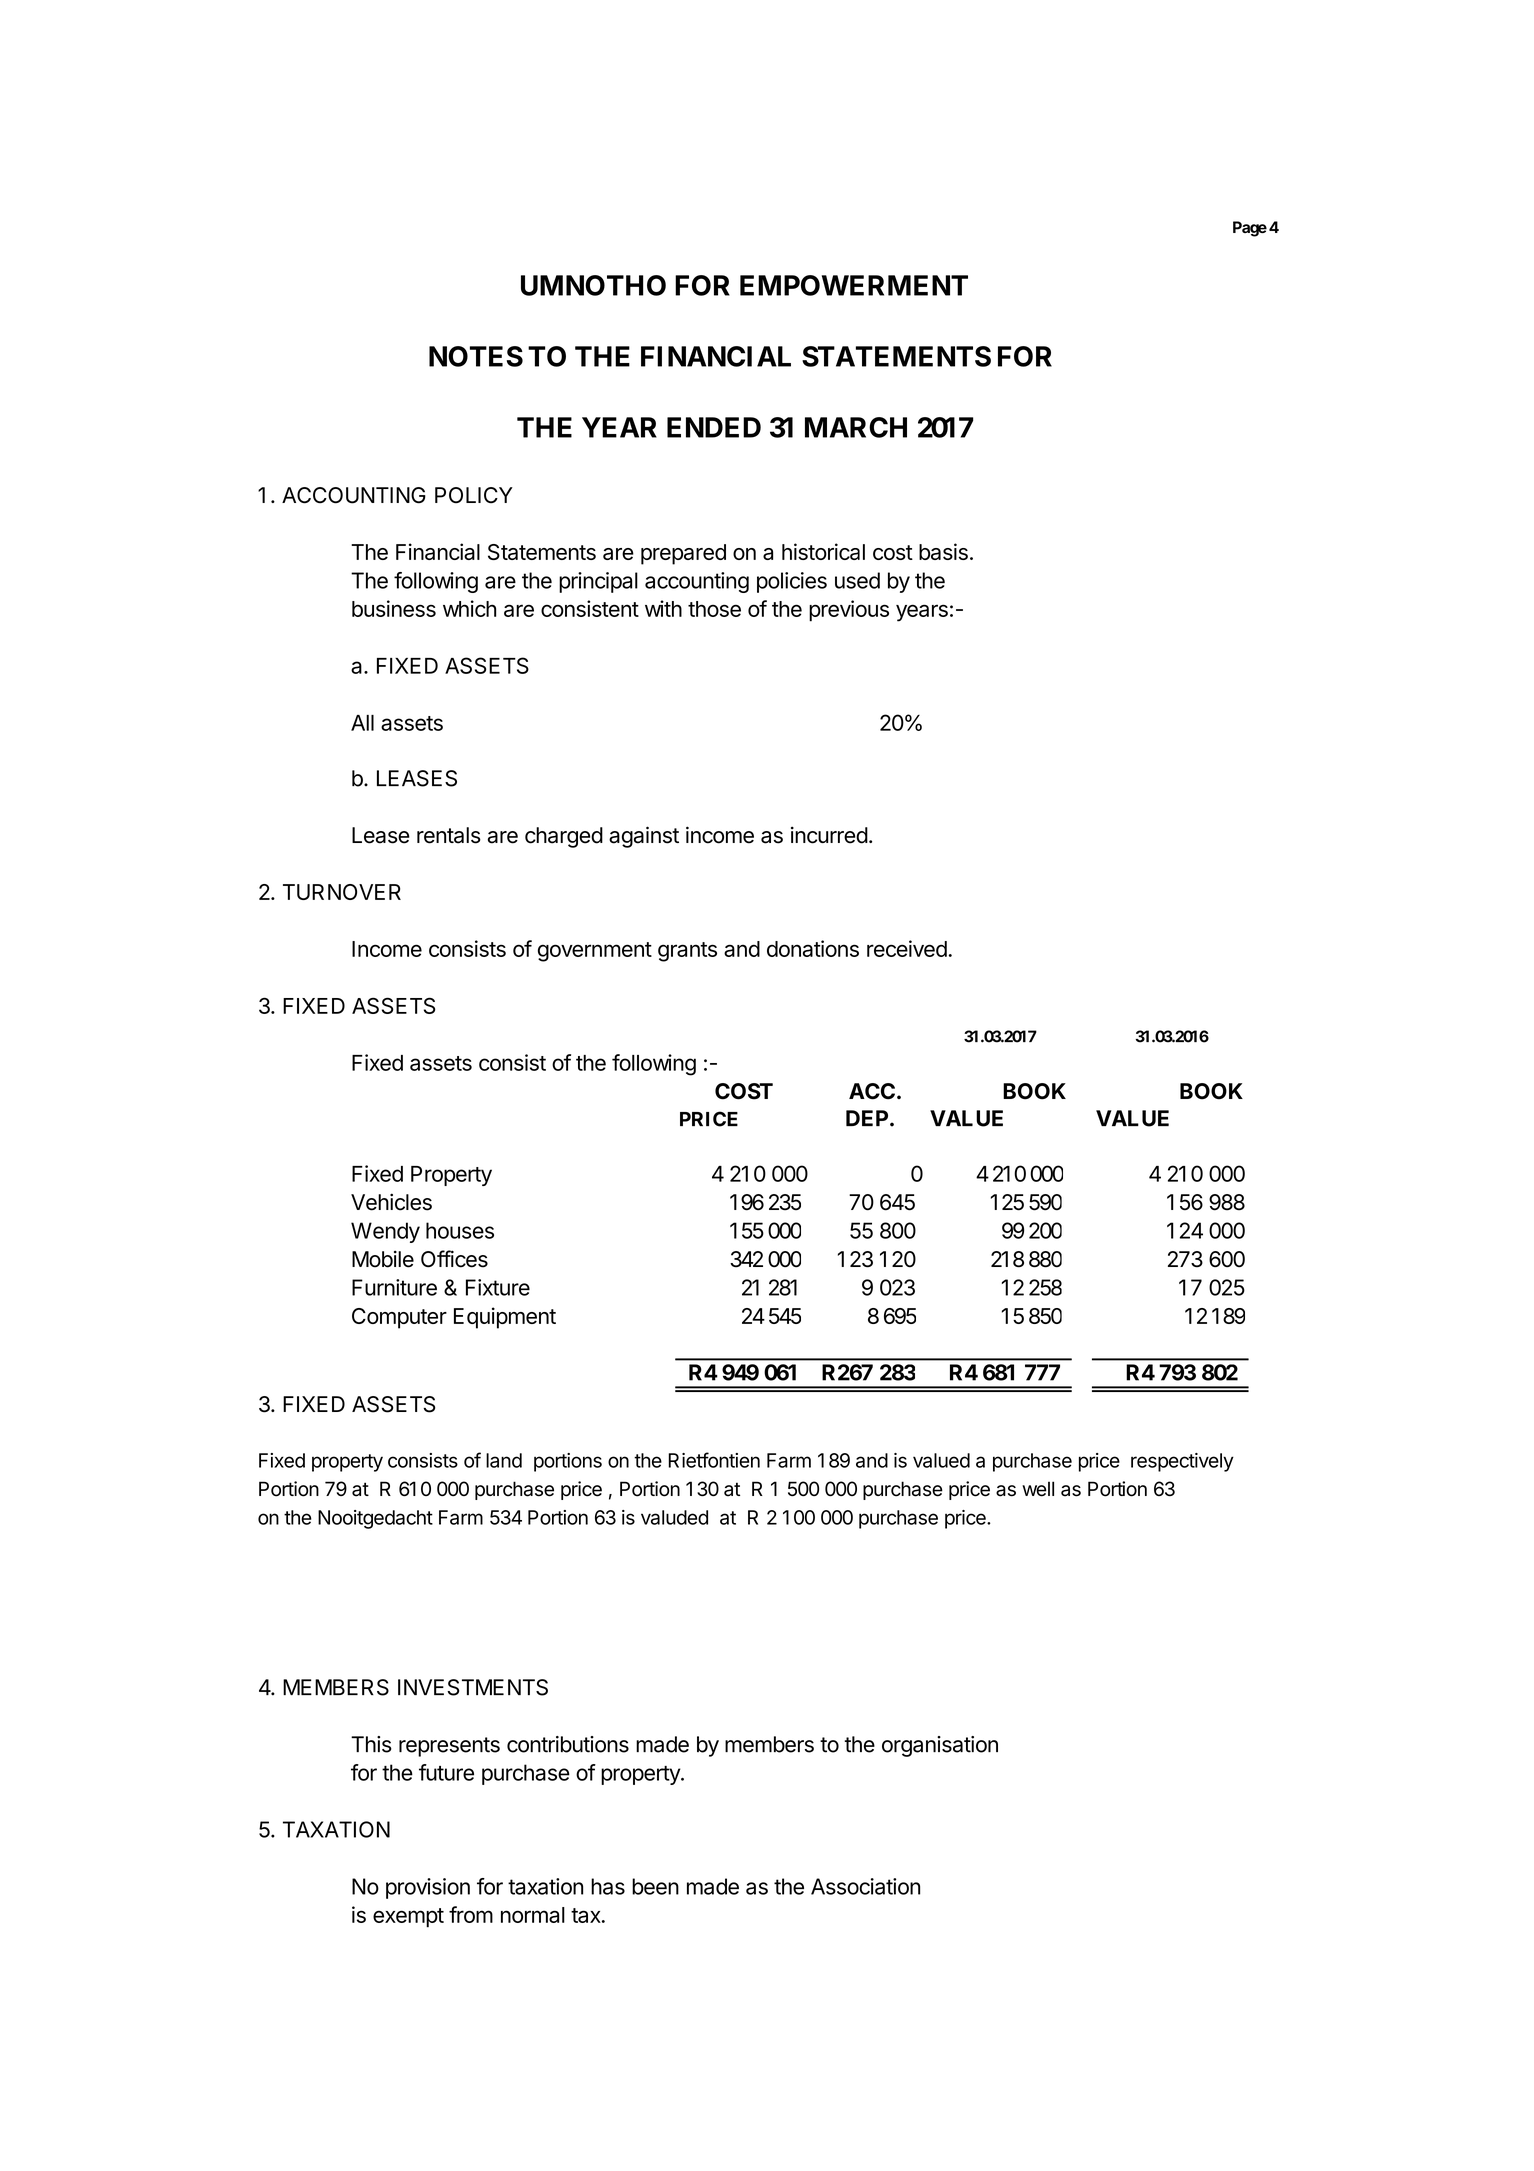 This image has height=2171, width=1534. Describe the element at coordinates (1250, 229) in the image. I see `Page` at that location.
